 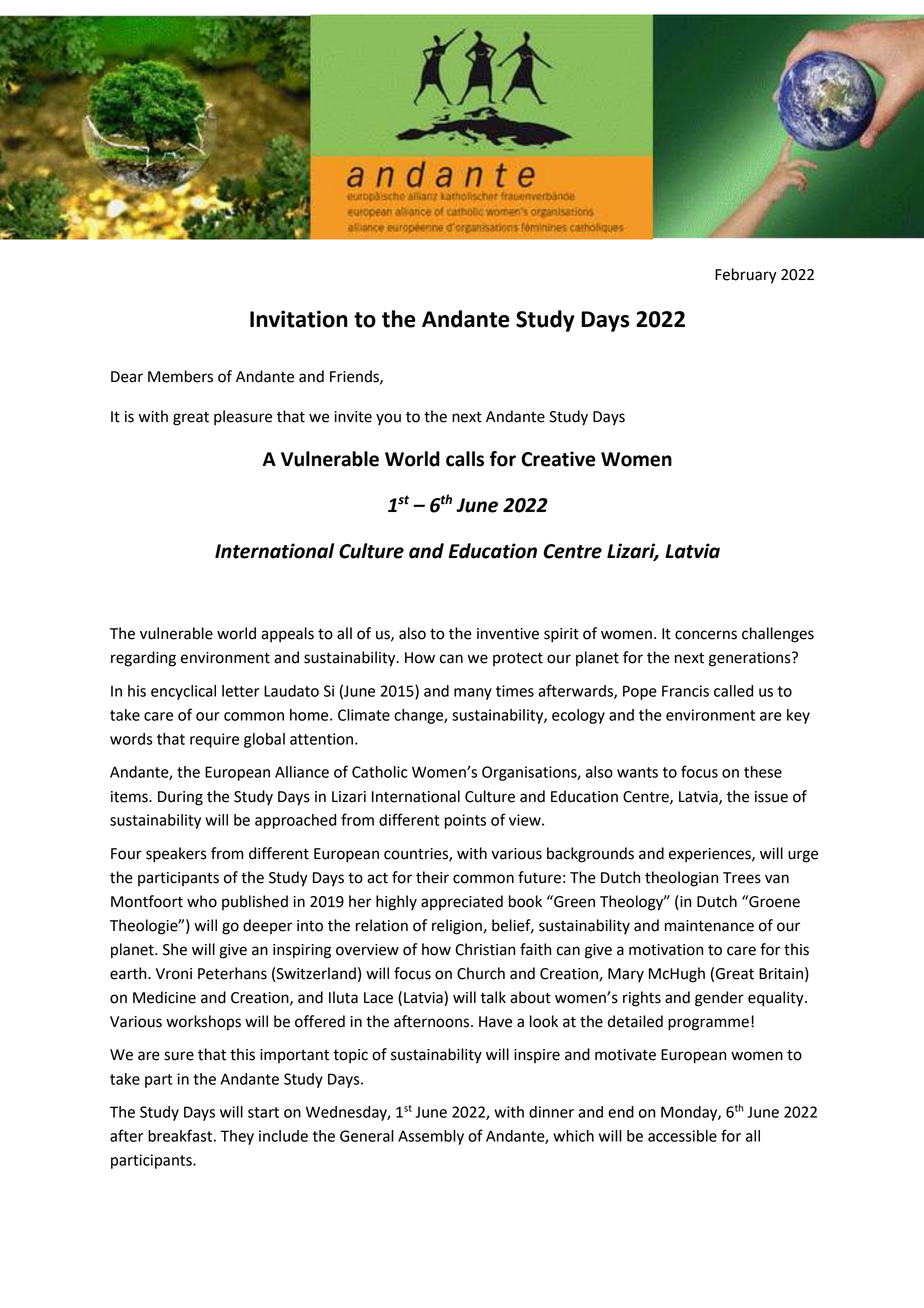 I want to click on Invitation, so click(x=299, y=319).
